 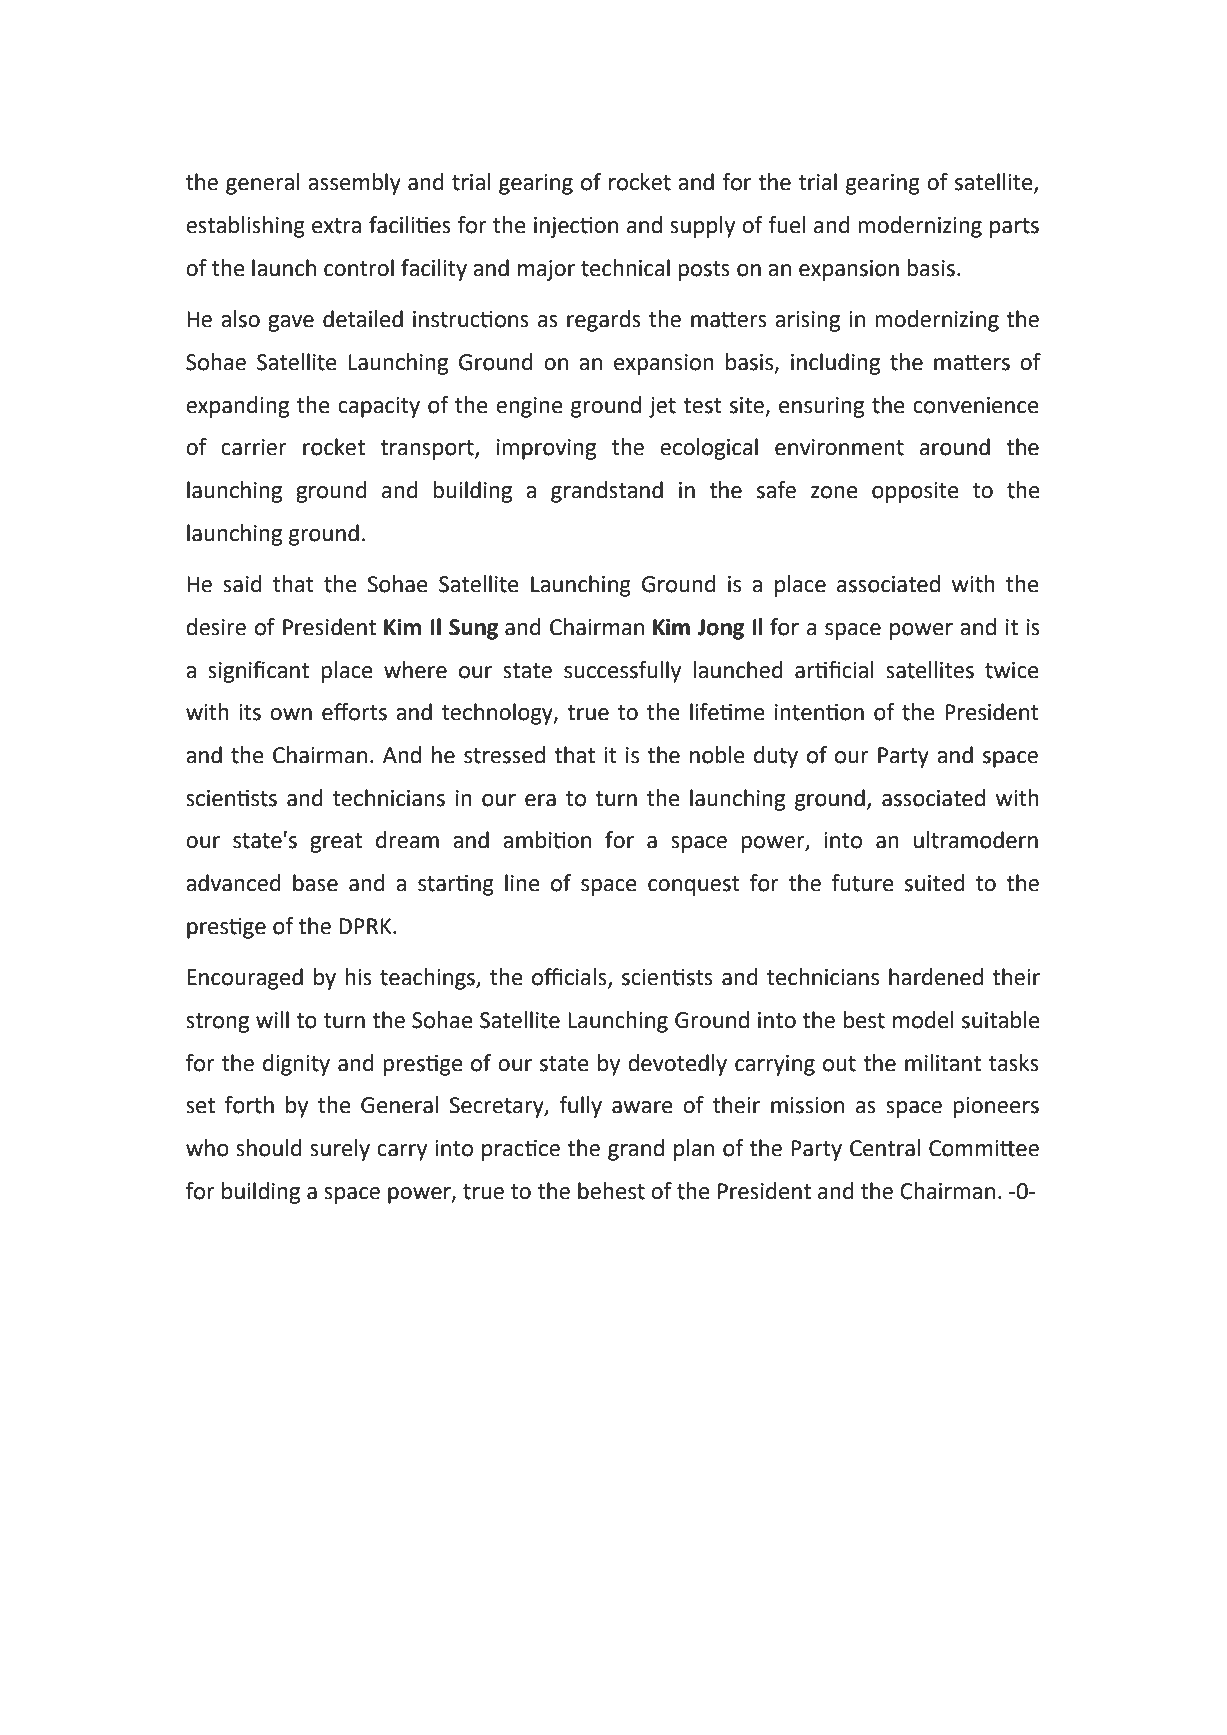 What do you see at coordinates (336, 226) in the screenshot?
I see `extra` at bounding box center [336, 226].
